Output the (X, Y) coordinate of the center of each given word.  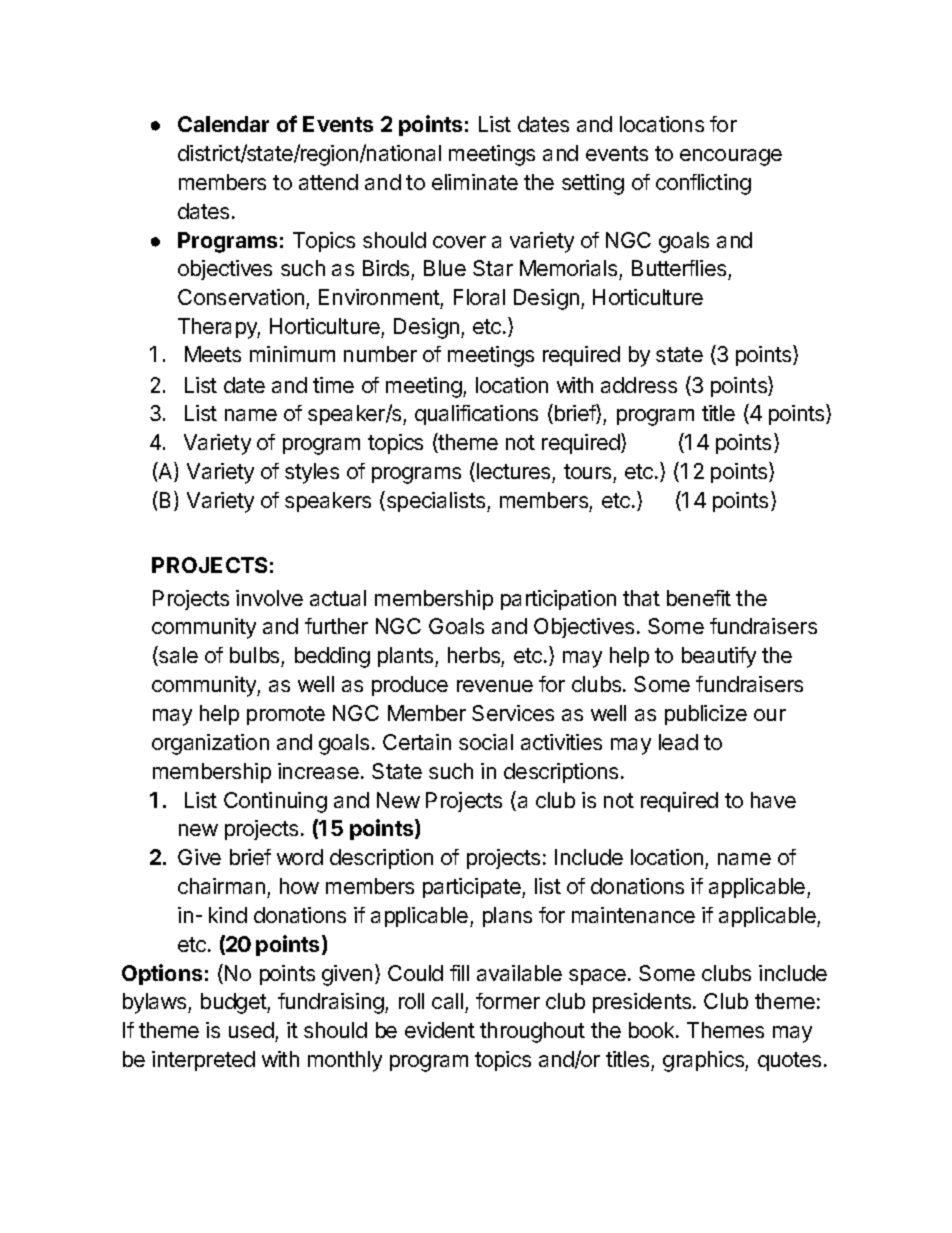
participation (558, 600)
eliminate (475, 182)
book (653, 1030)
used (251, 1030)
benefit (699, 598)
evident (440, 1030)
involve (269, 598)
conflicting (703, 184)
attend (328, 182)
